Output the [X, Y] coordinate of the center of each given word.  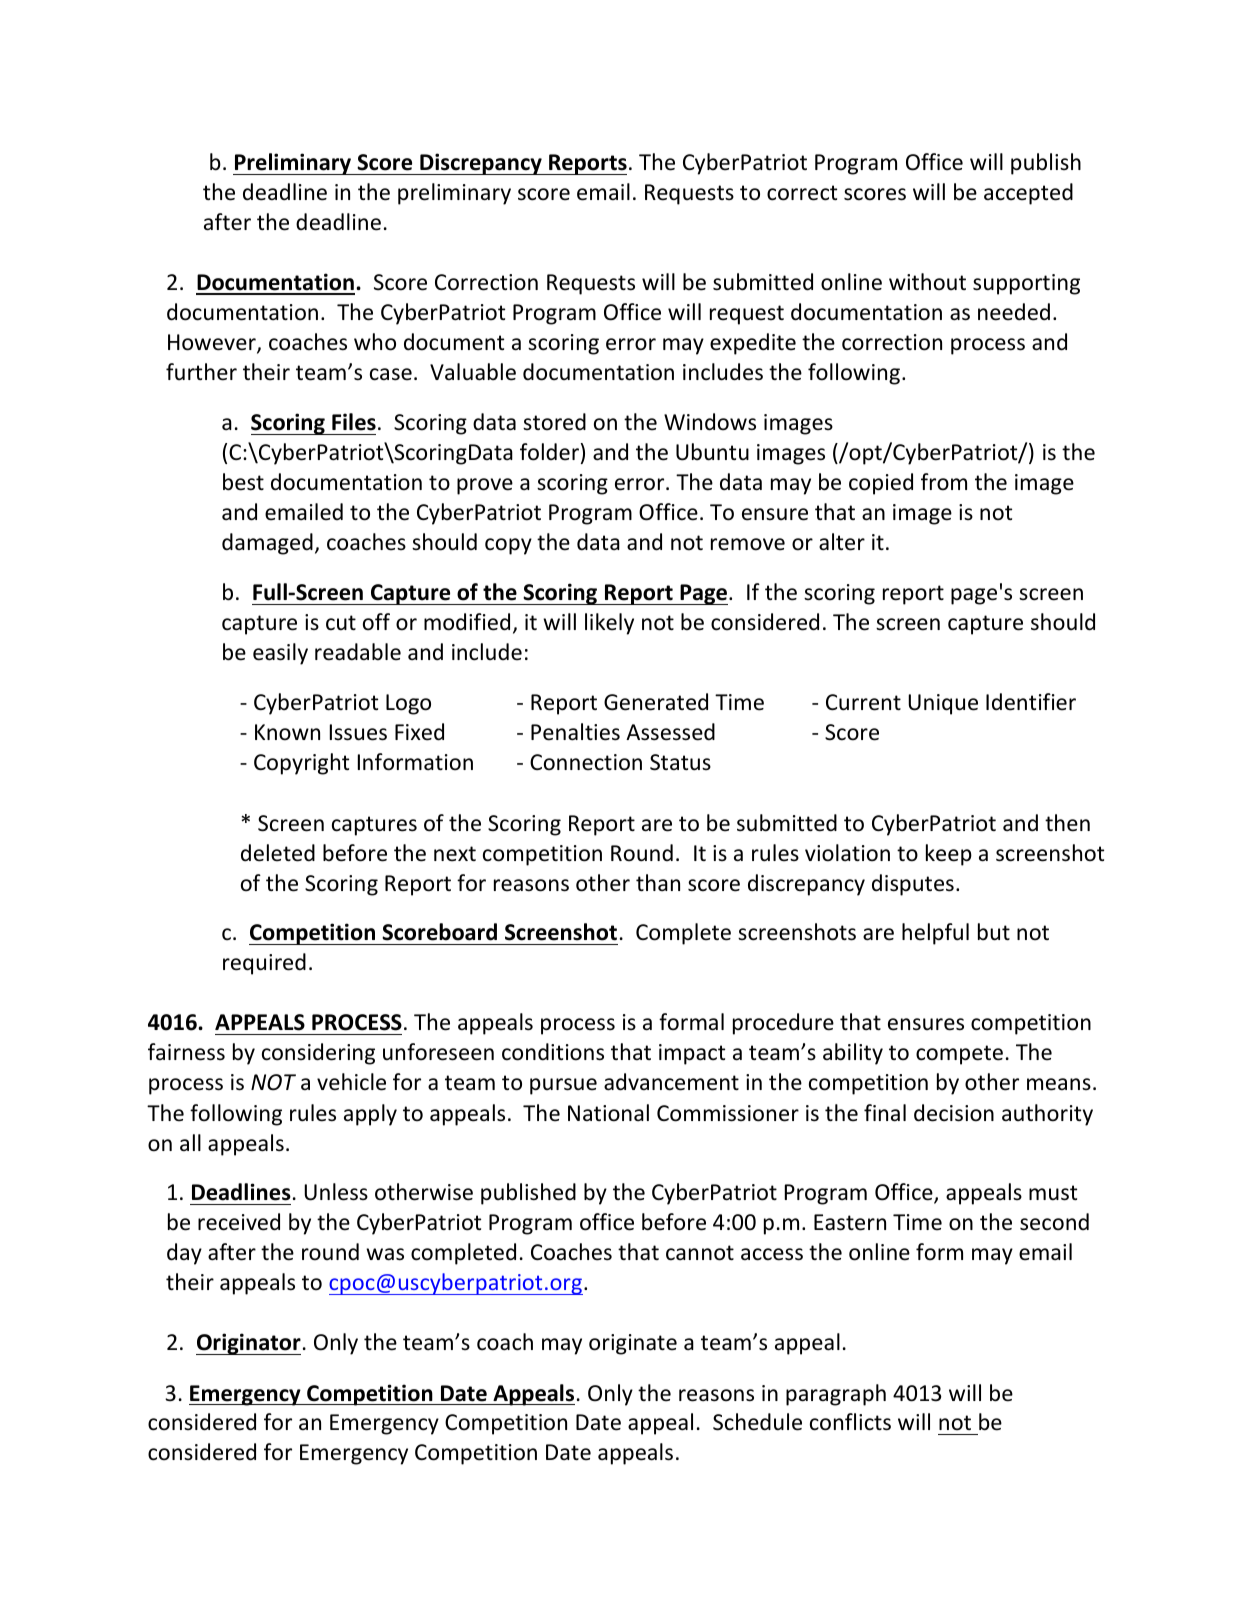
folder [549, 452]
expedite [753, 344]
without [927, 282]
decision [954, 1113]
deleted [278, 853]
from [944, 482]
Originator [248, 1344]
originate [633, 1344]
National [608, 1113]
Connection [586, 762]
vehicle [351, 1082]
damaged [267, 544]
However [213, 343]
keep [949, 855]
